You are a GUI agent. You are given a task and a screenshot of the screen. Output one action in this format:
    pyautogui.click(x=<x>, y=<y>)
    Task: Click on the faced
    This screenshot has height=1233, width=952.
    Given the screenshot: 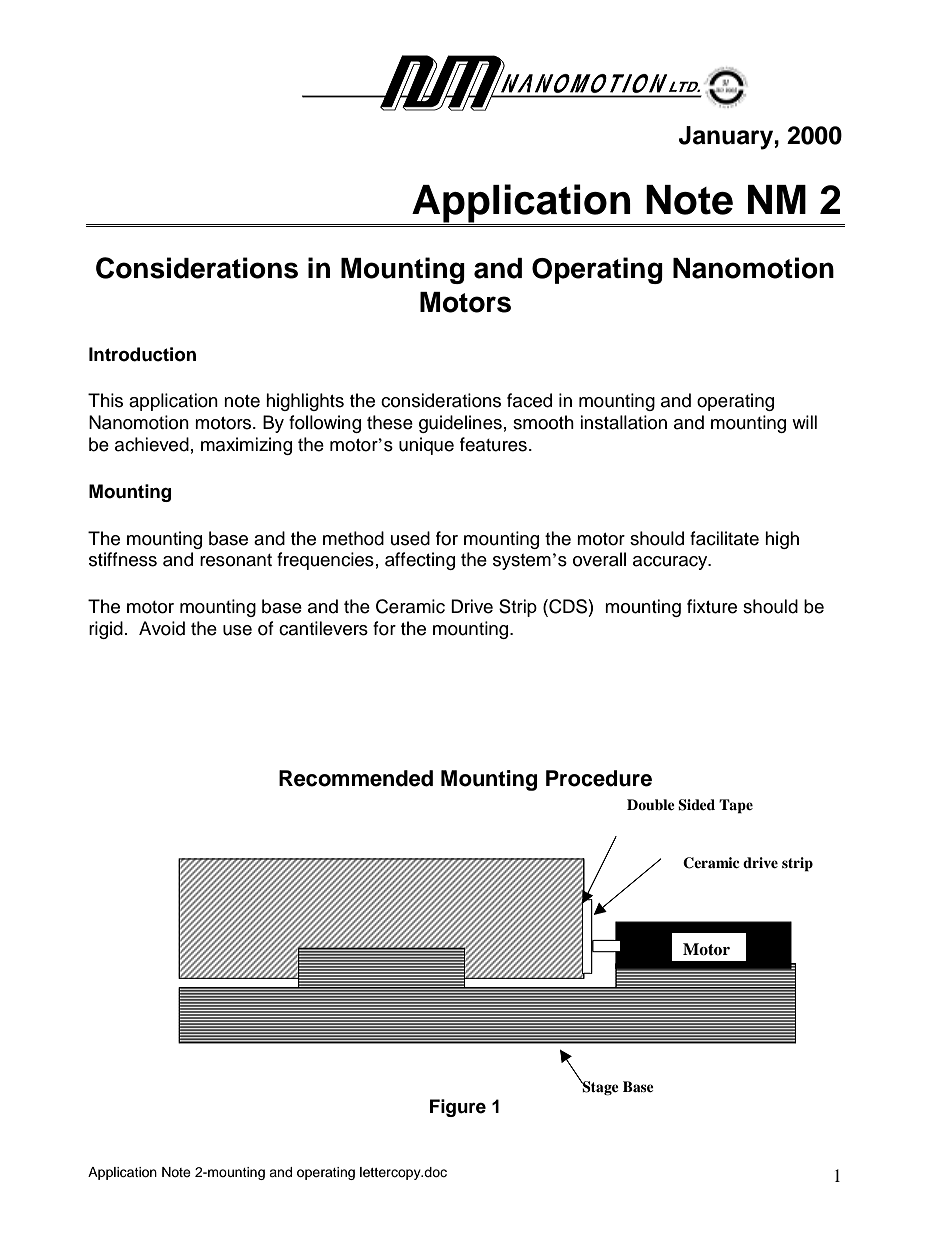 What is the action you would take?
    pyautogui.click(x=529, y=400)
